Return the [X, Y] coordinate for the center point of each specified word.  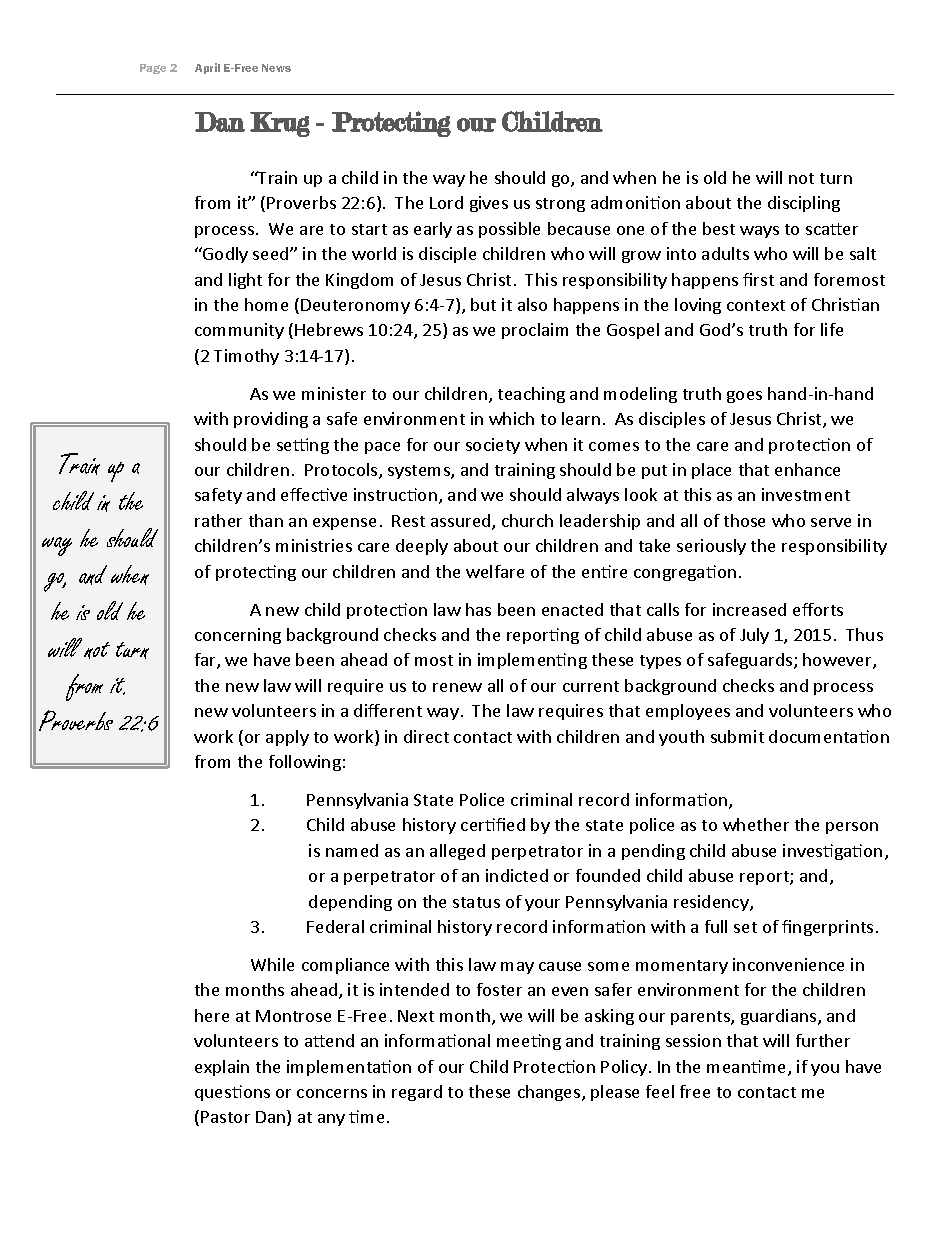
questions [232, 1093]
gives [489, 204]
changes [550, 1093]
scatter [832, 229]
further [823, 1040]
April [207, 68]
